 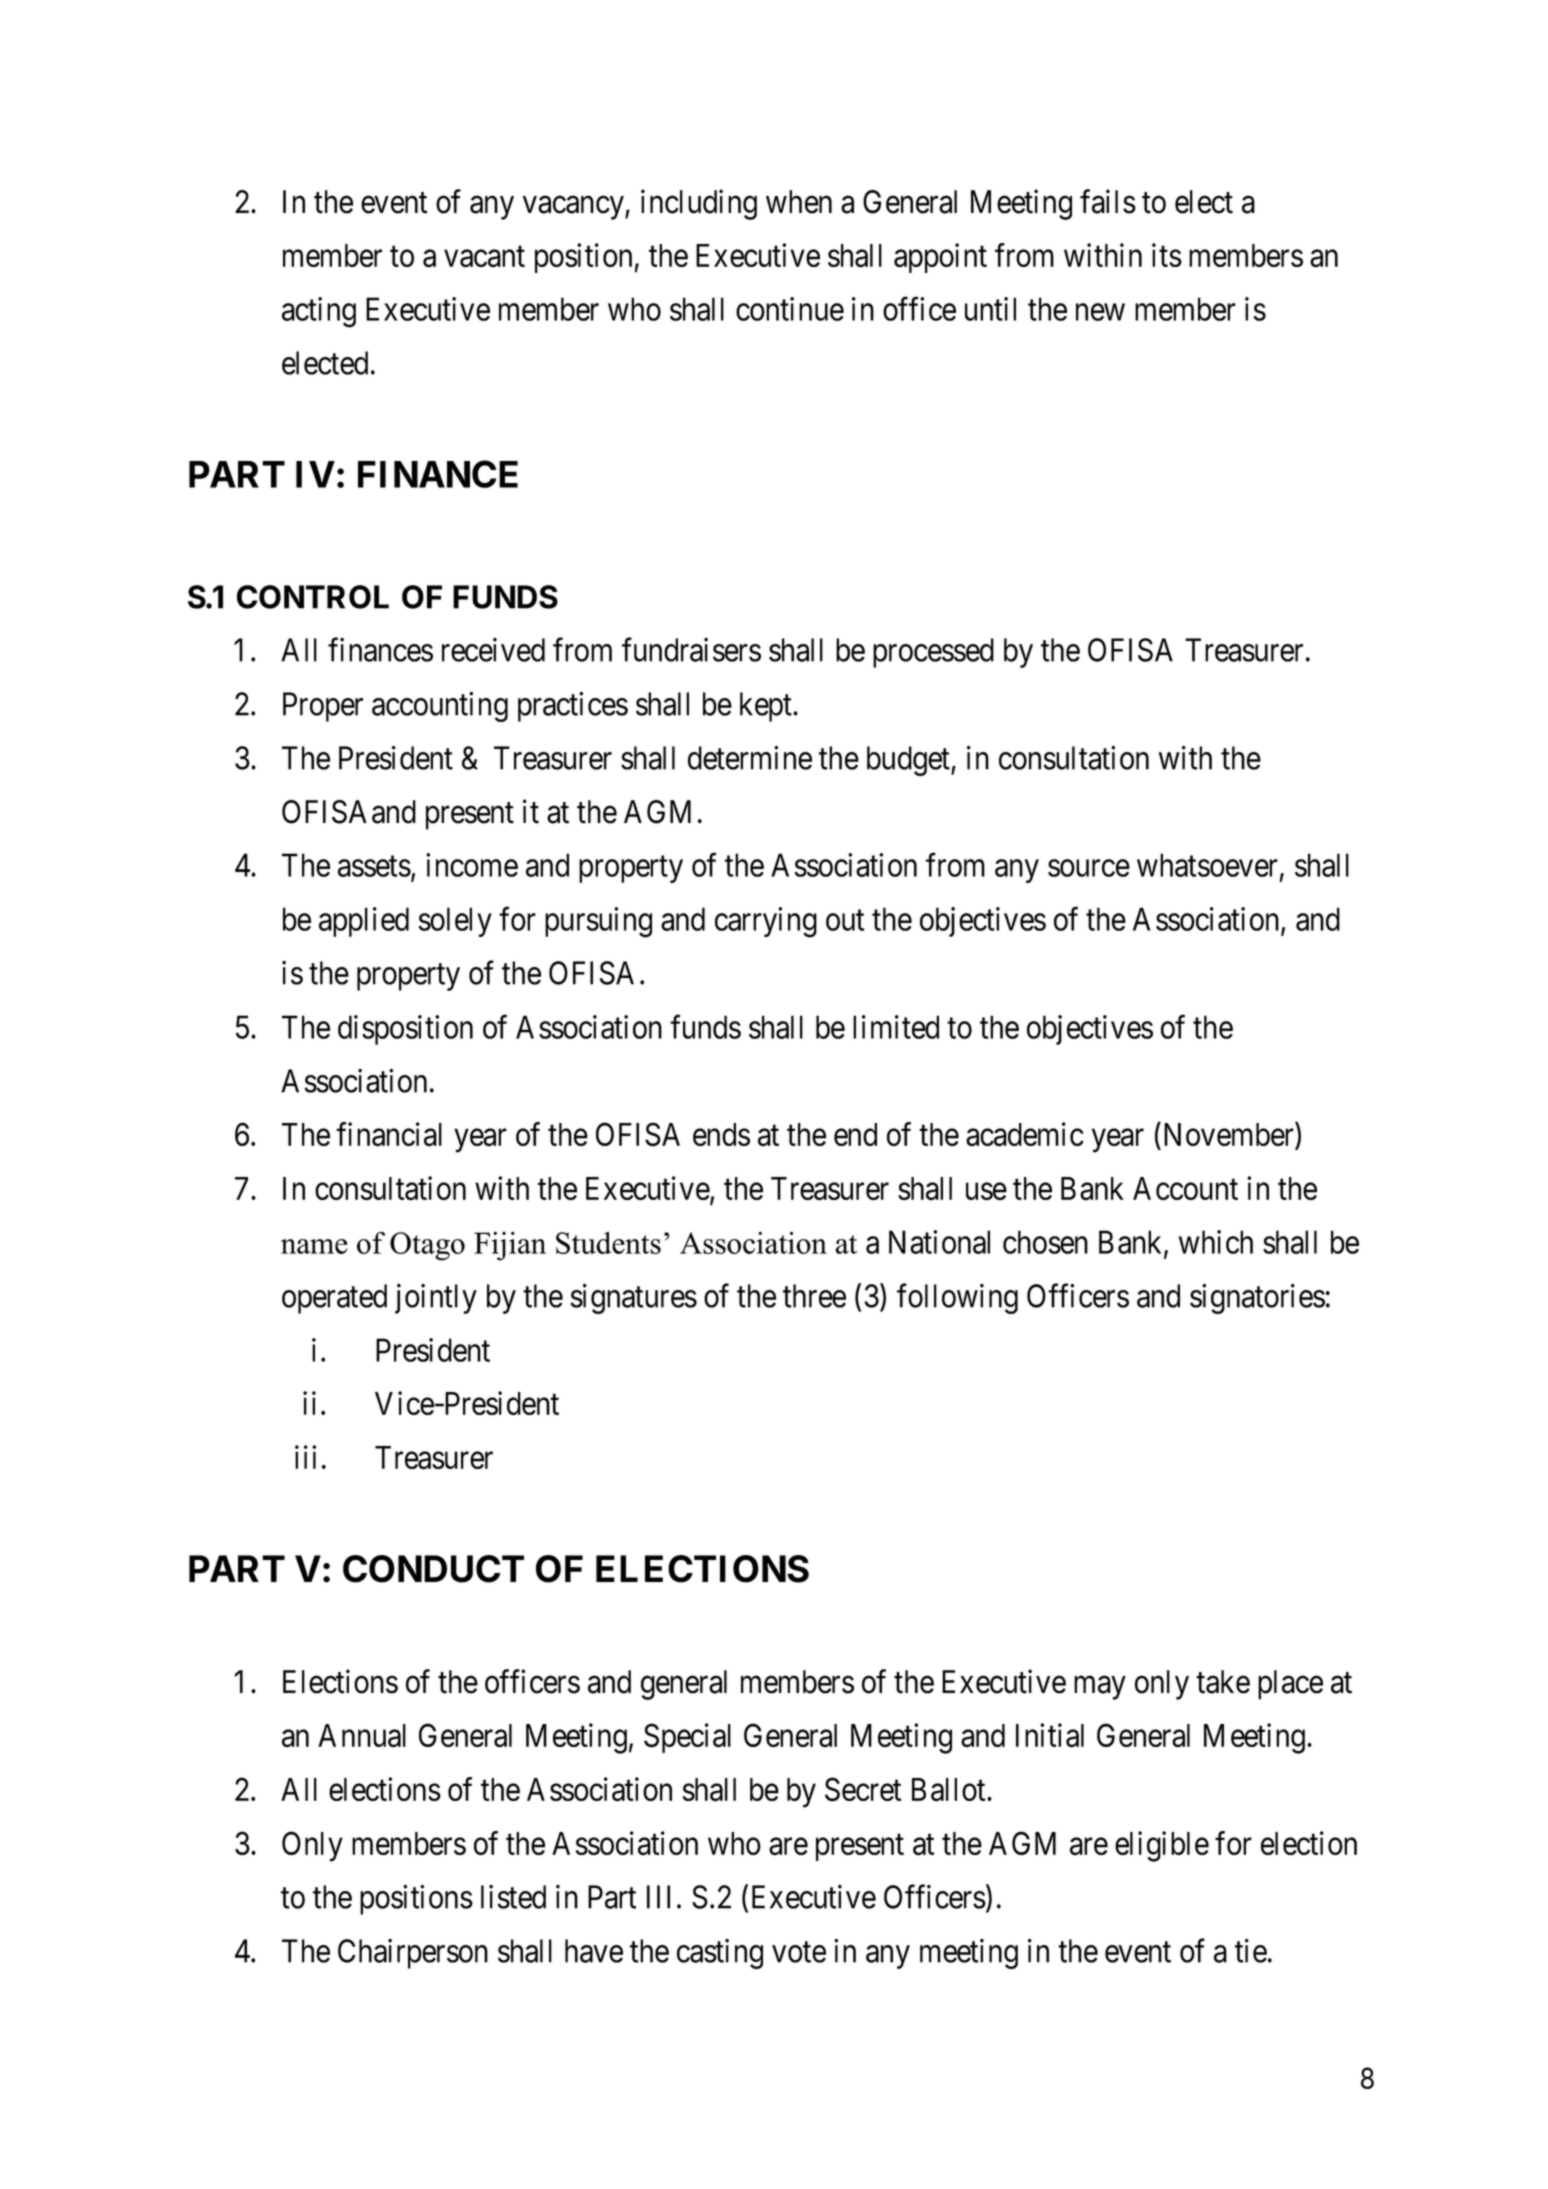 I want to click on when, so click(x=799, y=202).
